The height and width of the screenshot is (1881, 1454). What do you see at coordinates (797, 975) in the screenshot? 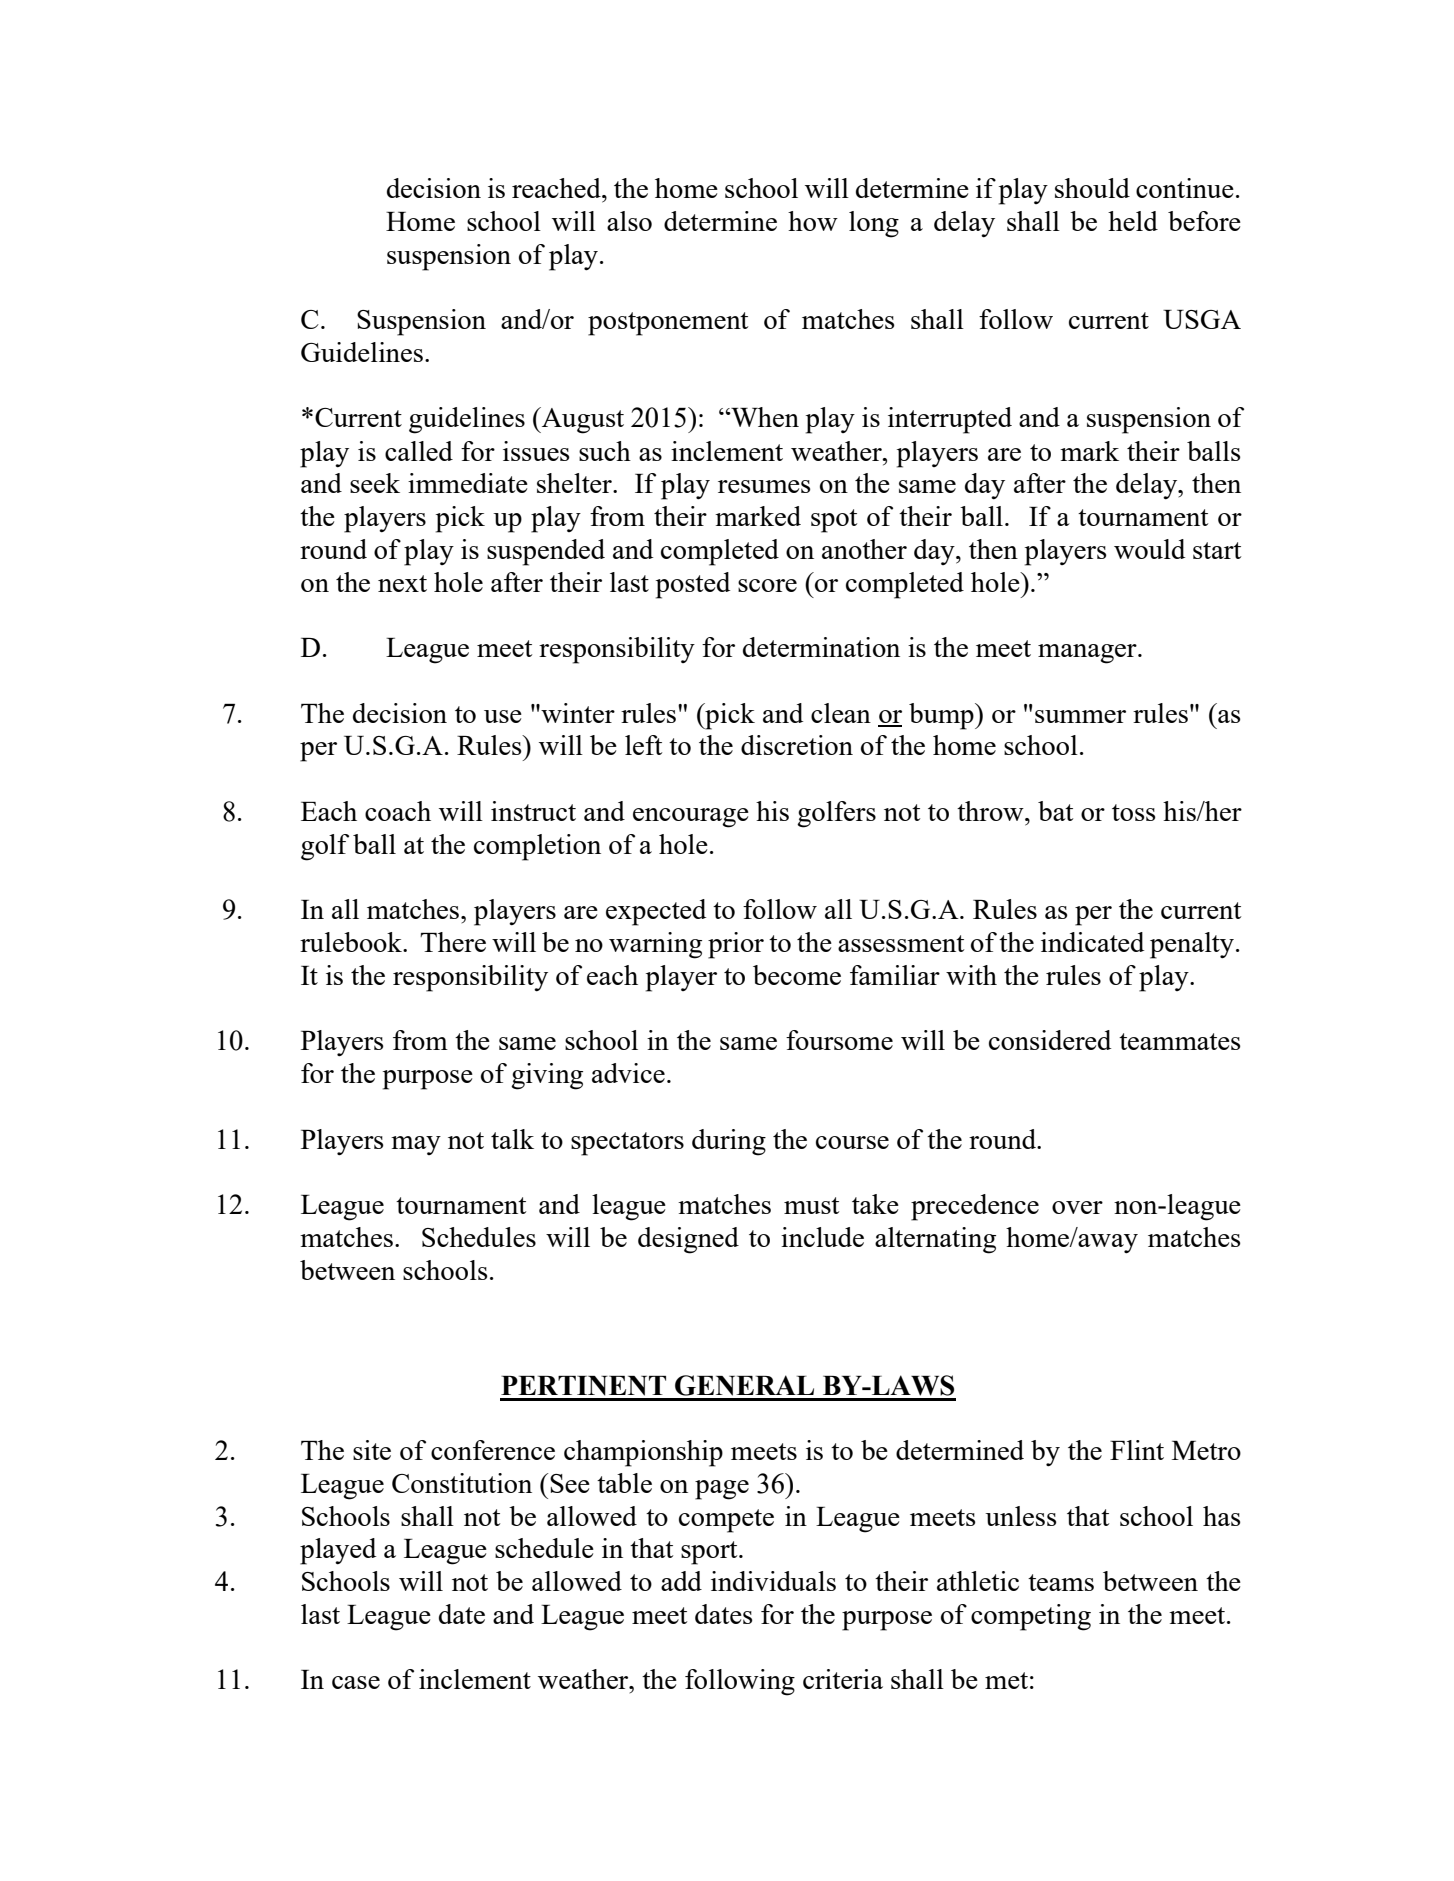
I see `become` at bounding box center [797, 975].
